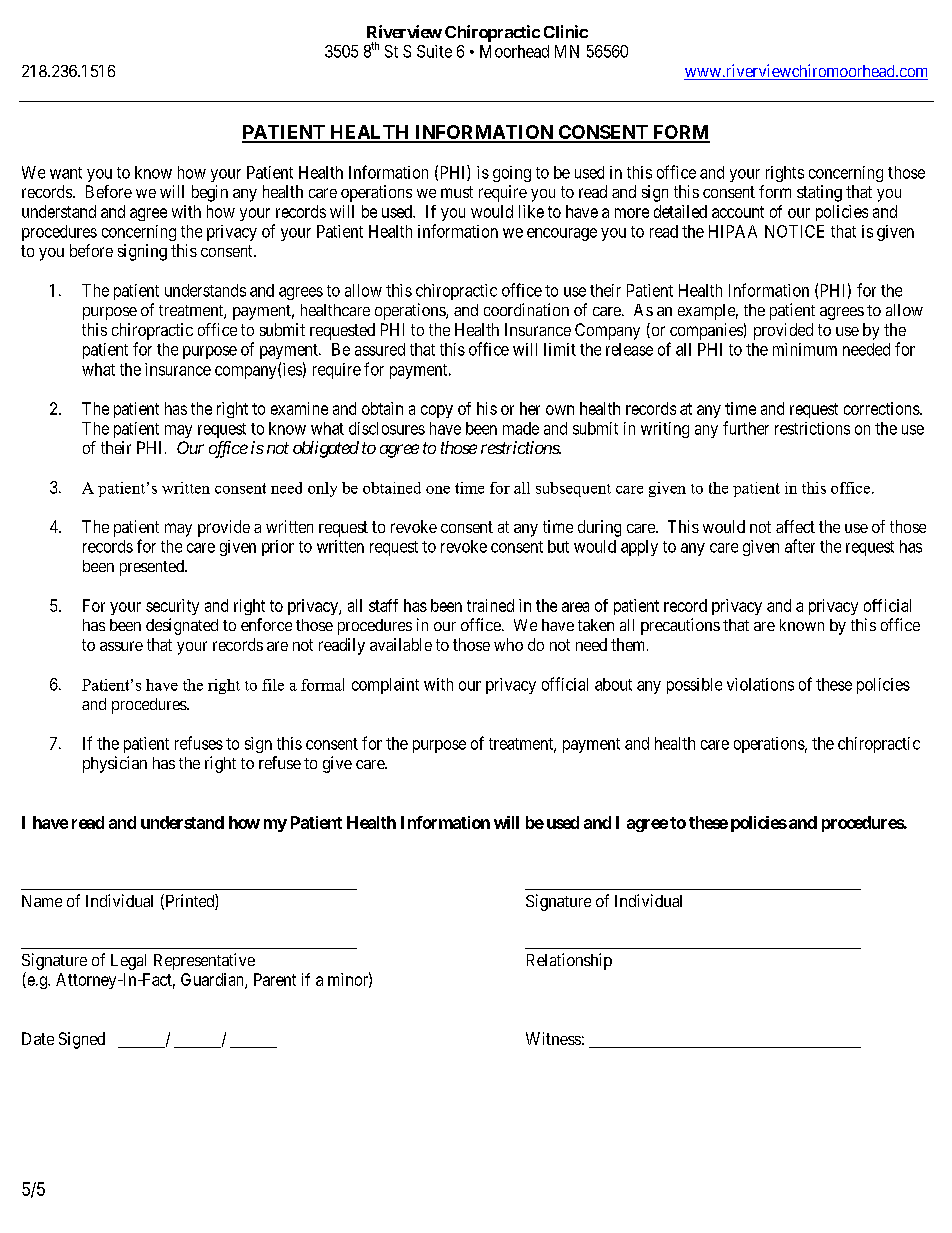 This image has height=1233, width=952. I want to click on begin, so click(210, 193).
